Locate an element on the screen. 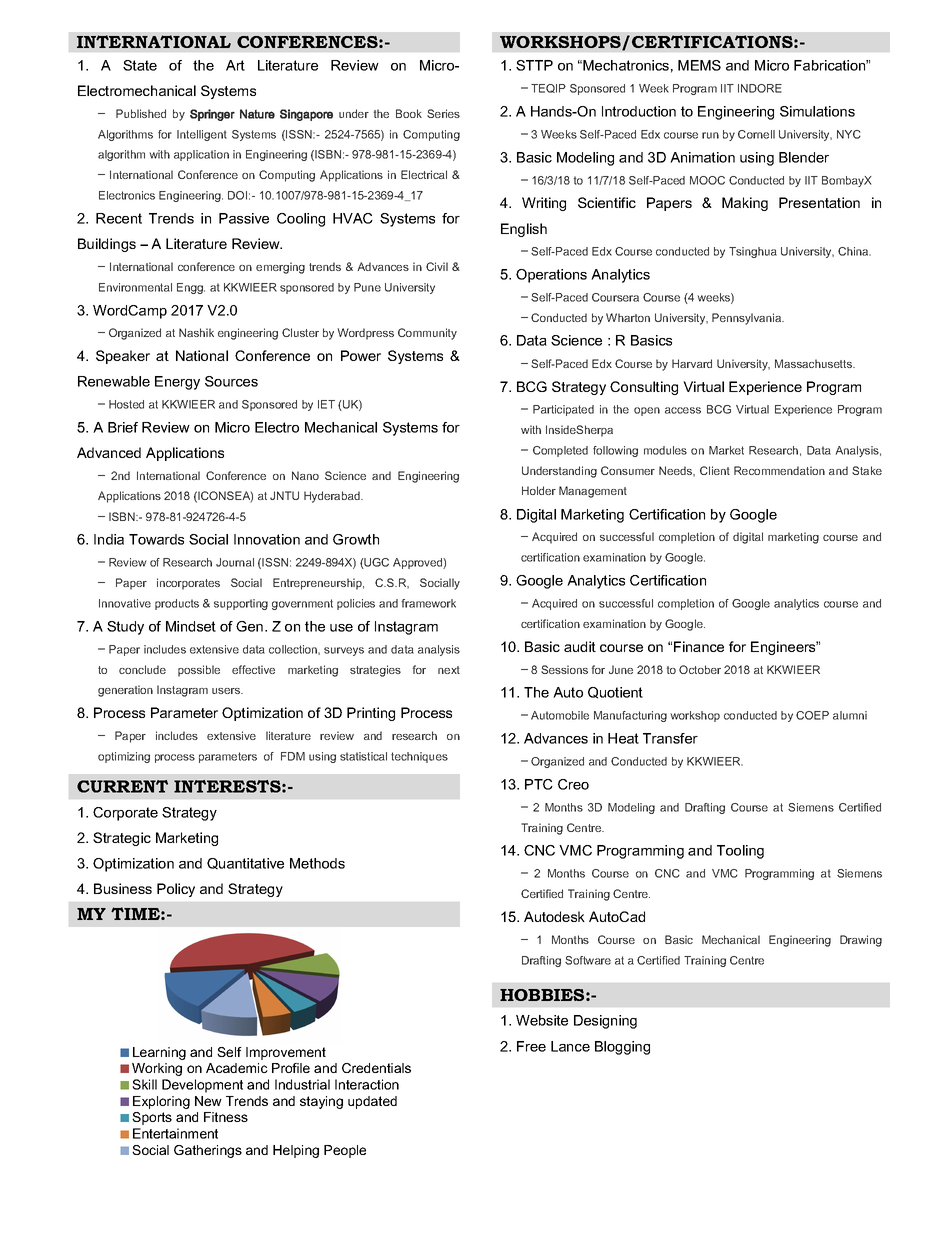  Springer is located at coordinates (212, 115).
